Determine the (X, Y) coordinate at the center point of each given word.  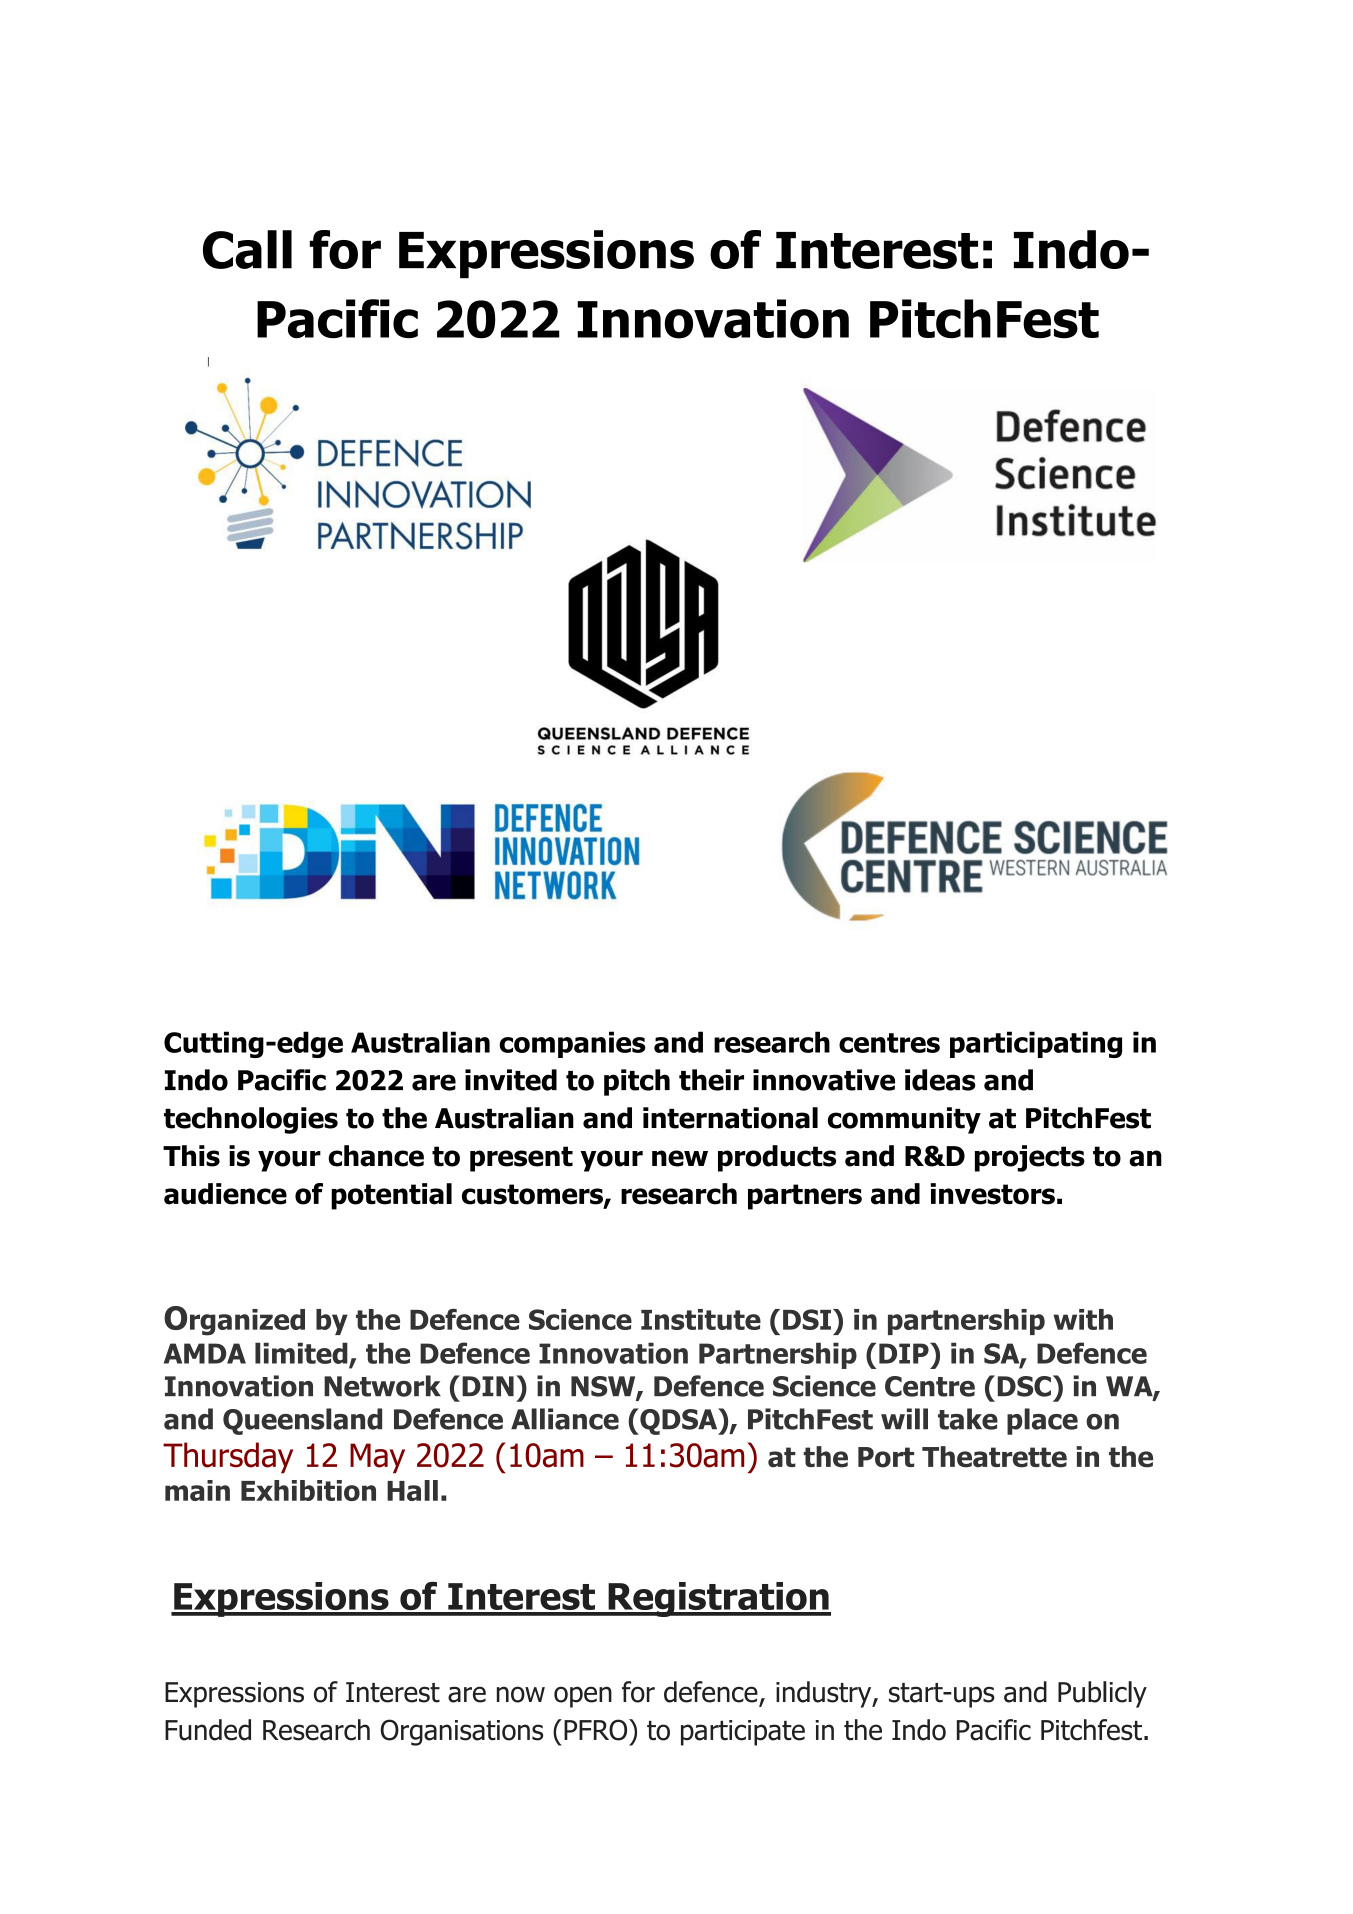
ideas (940, 1080)
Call (247, 249)
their (711, 1080)
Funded (208, 1730)
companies (572, 1044)
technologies (251, 1120)
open (583, 1697)
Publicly (1102, 1694)
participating (1036, 1044)
